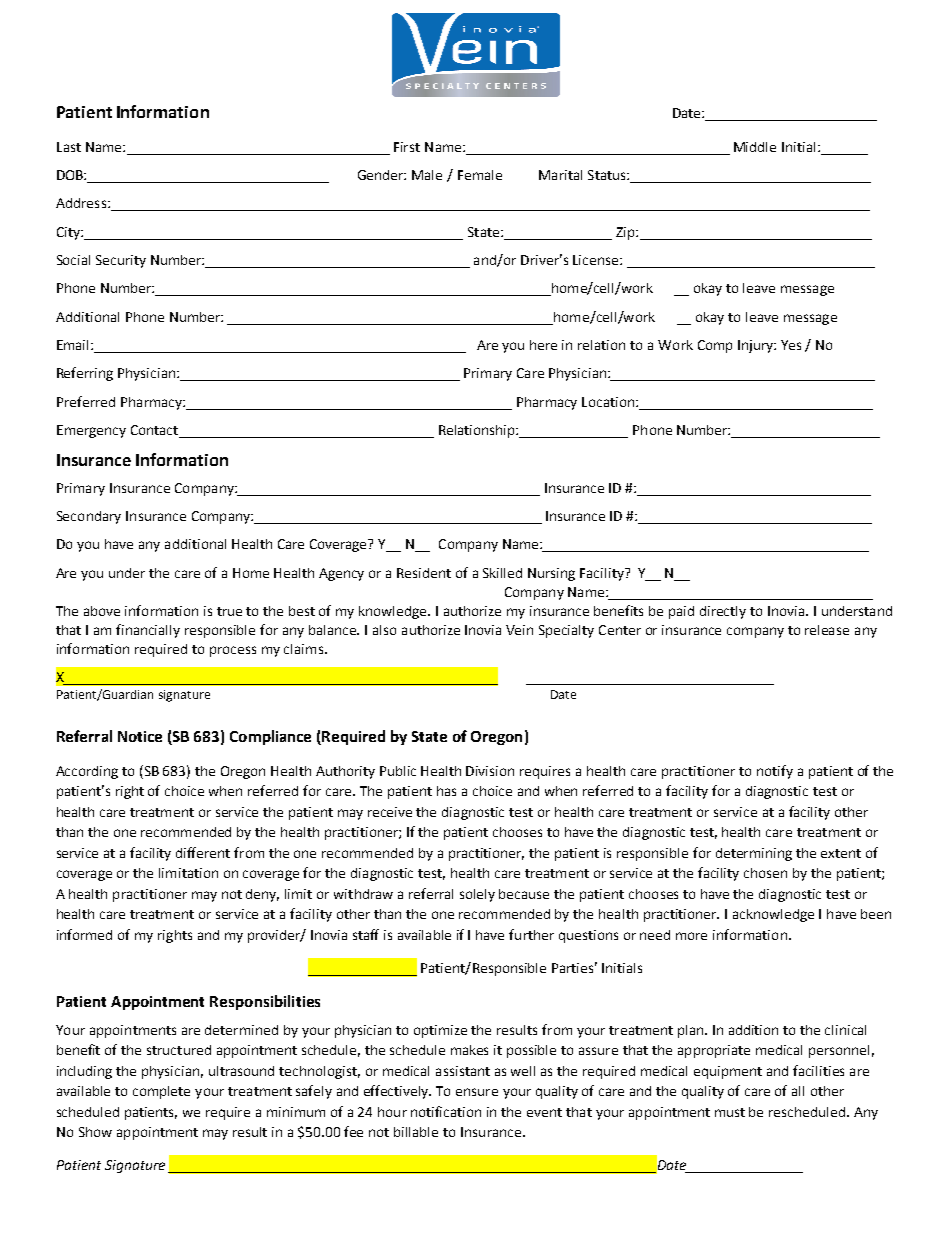 This screenshot has height=1233, width=952. I want to click on Emergency, so click(91, 431).
